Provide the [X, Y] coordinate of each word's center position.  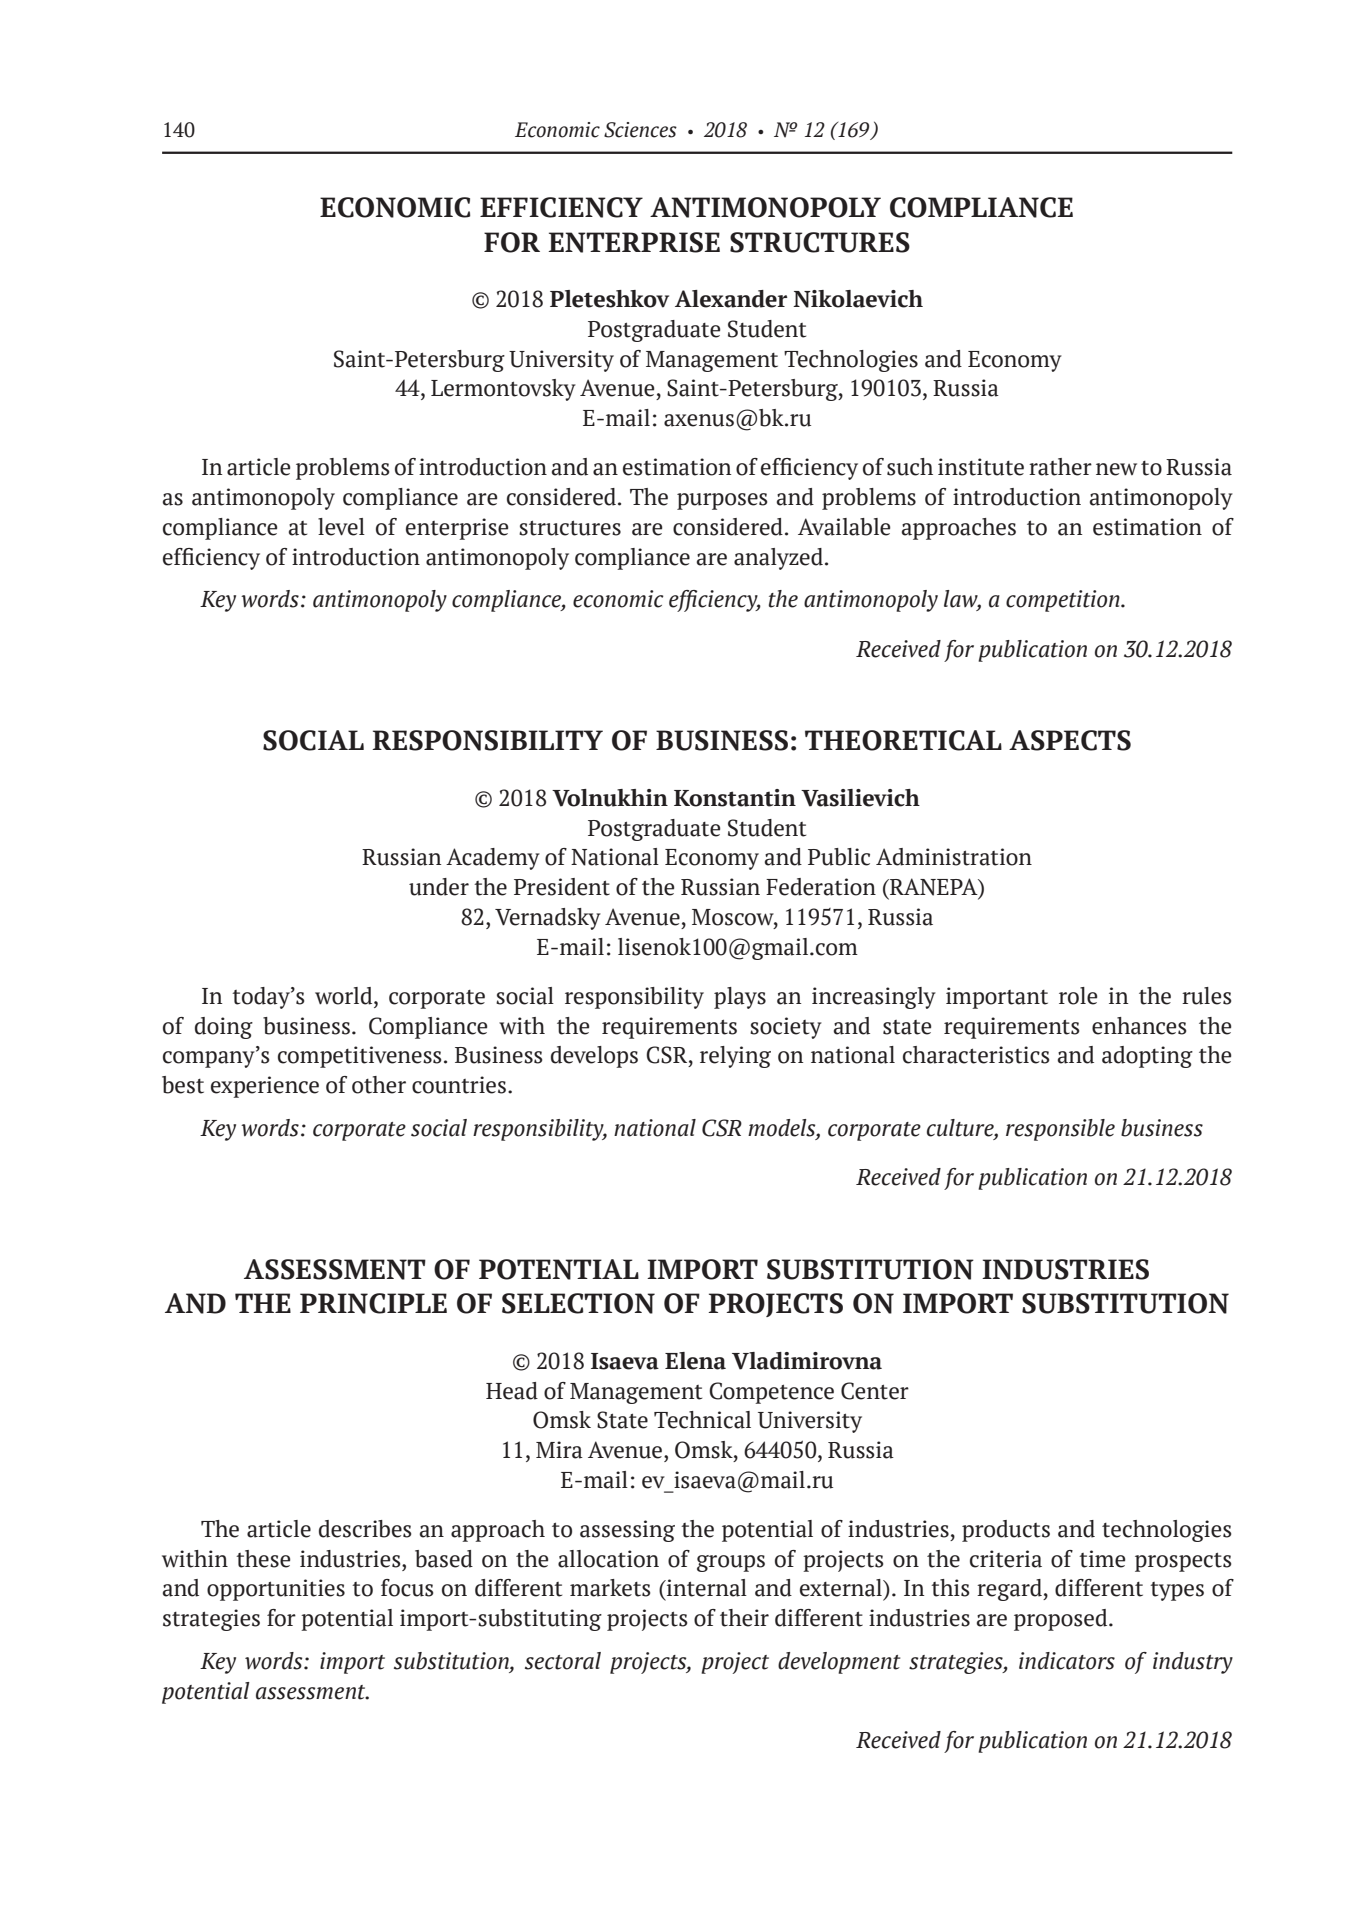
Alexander [731, 299]
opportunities [276, 1590]
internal [706, 1588]
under [439, 887]
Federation [821, 887]
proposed [1062, 1620]
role [1078, 996]
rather [1060, 467]
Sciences [640, 130]
